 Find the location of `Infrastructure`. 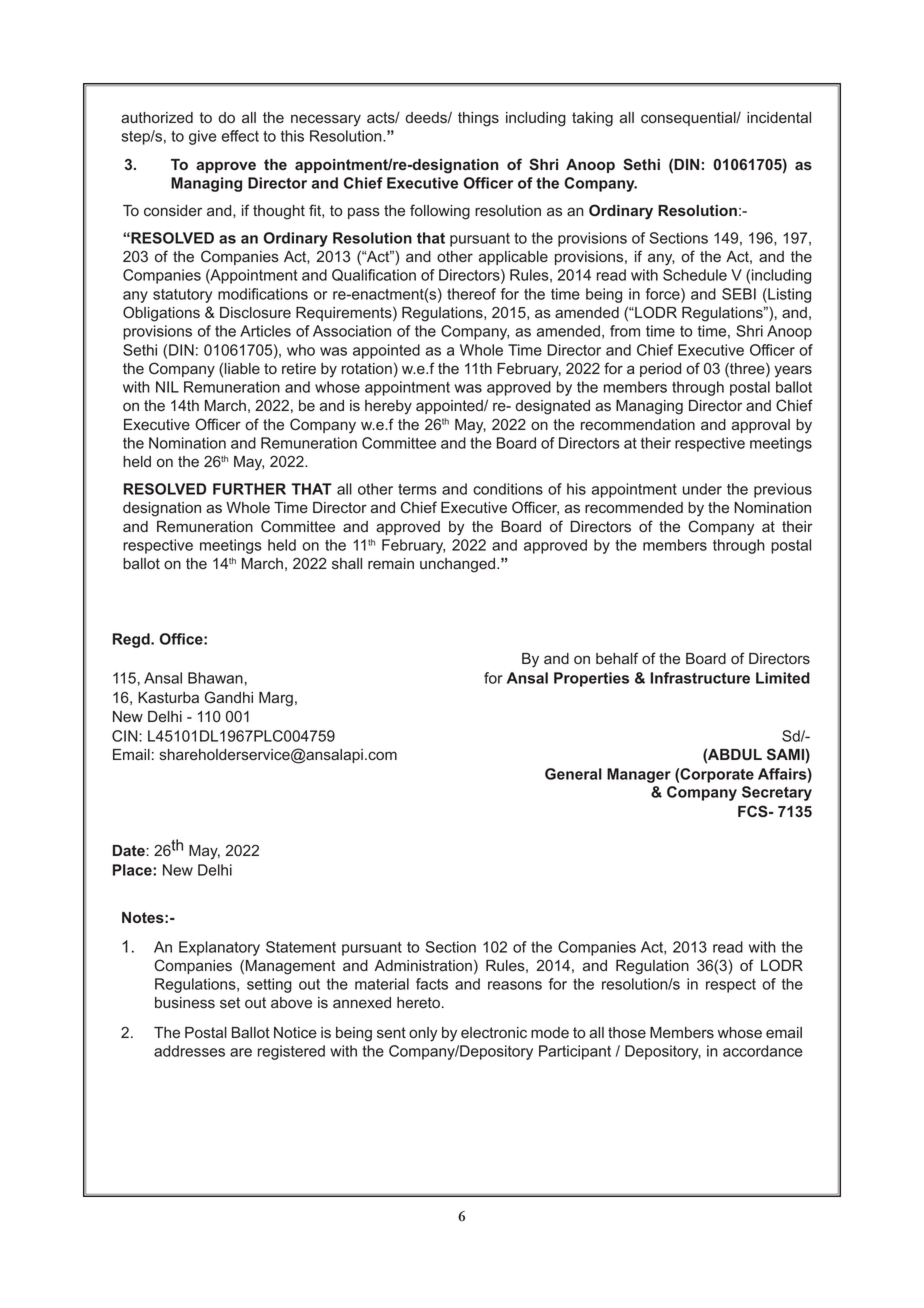

Infrastructure is located at coordinates (700, 678).
